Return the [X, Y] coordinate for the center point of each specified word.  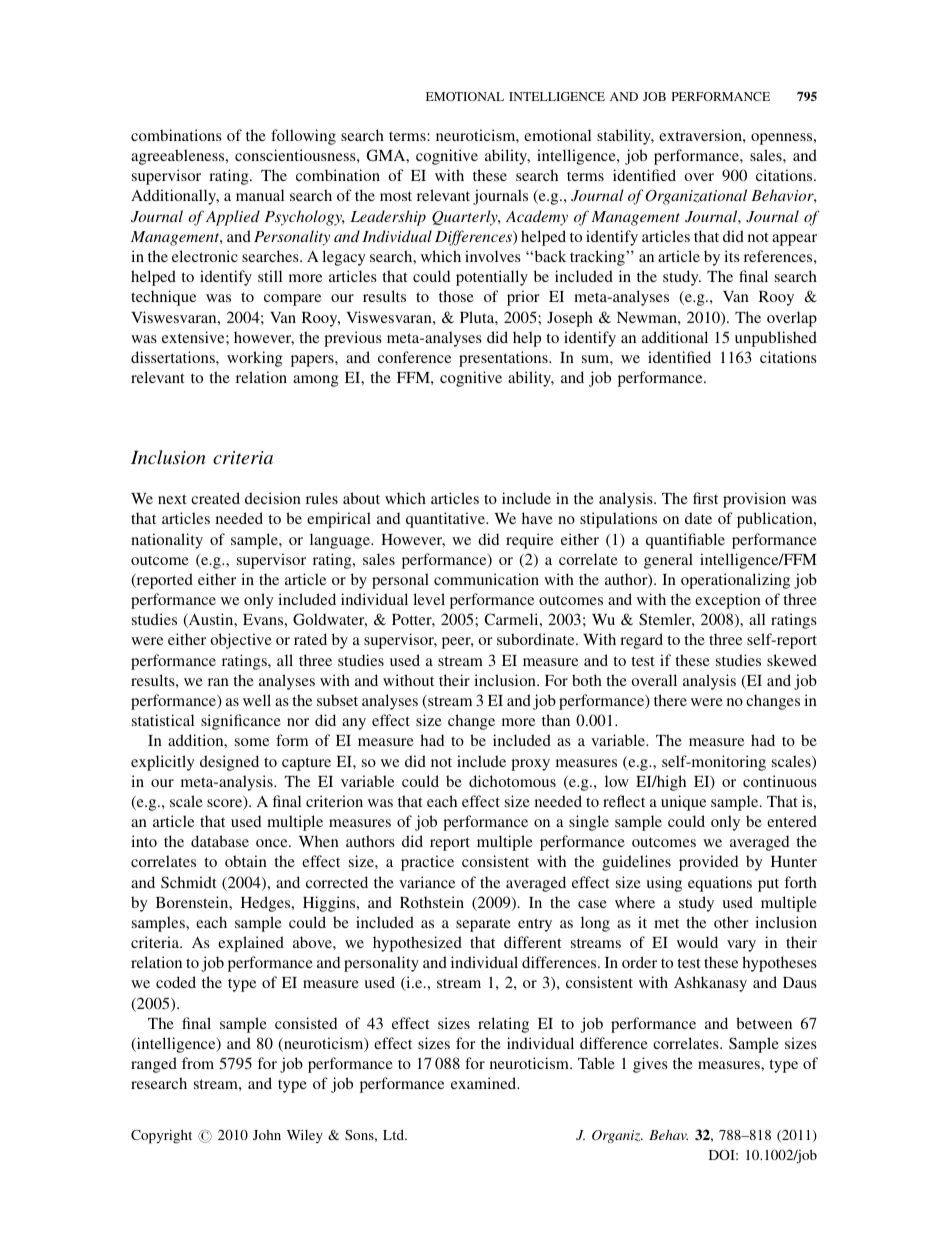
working [254, 359]
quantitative [446, 520]
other [731, 922]
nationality [167, 541]
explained [251, 944]
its [732, 256]
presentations [504, 359]
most [396, 196]
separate [483, 925]
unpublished [776, 339]
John [267, 1135]
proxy [530, 765]
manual [260, 195]
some [252, 742]
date [698, 518]
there [670, 700]
